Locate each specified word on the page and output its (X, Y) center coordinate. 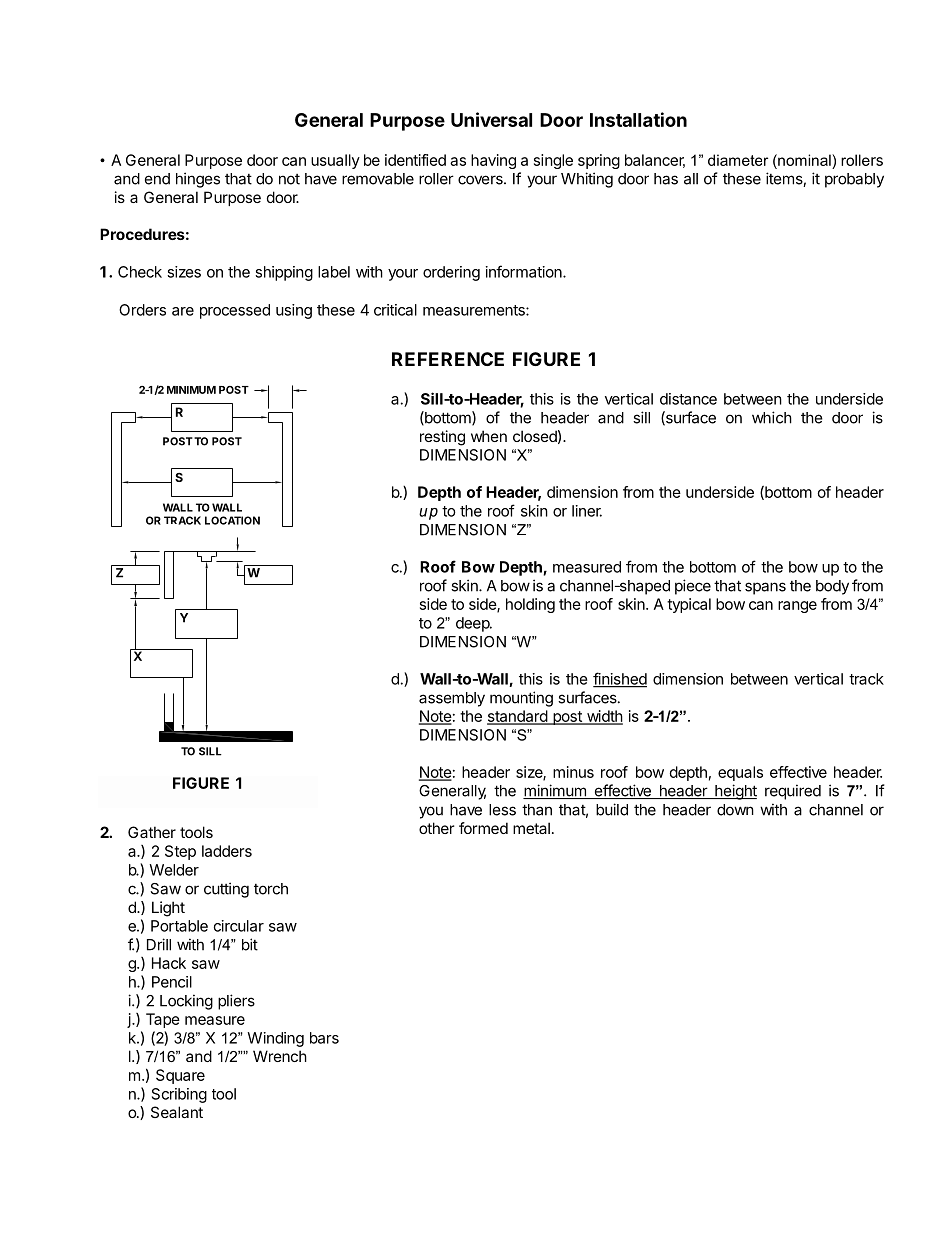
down (735, 810)
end (157, 179)
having (493, 161)
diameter (738, 160)
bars (324, 1038)
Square (180, 1076)
